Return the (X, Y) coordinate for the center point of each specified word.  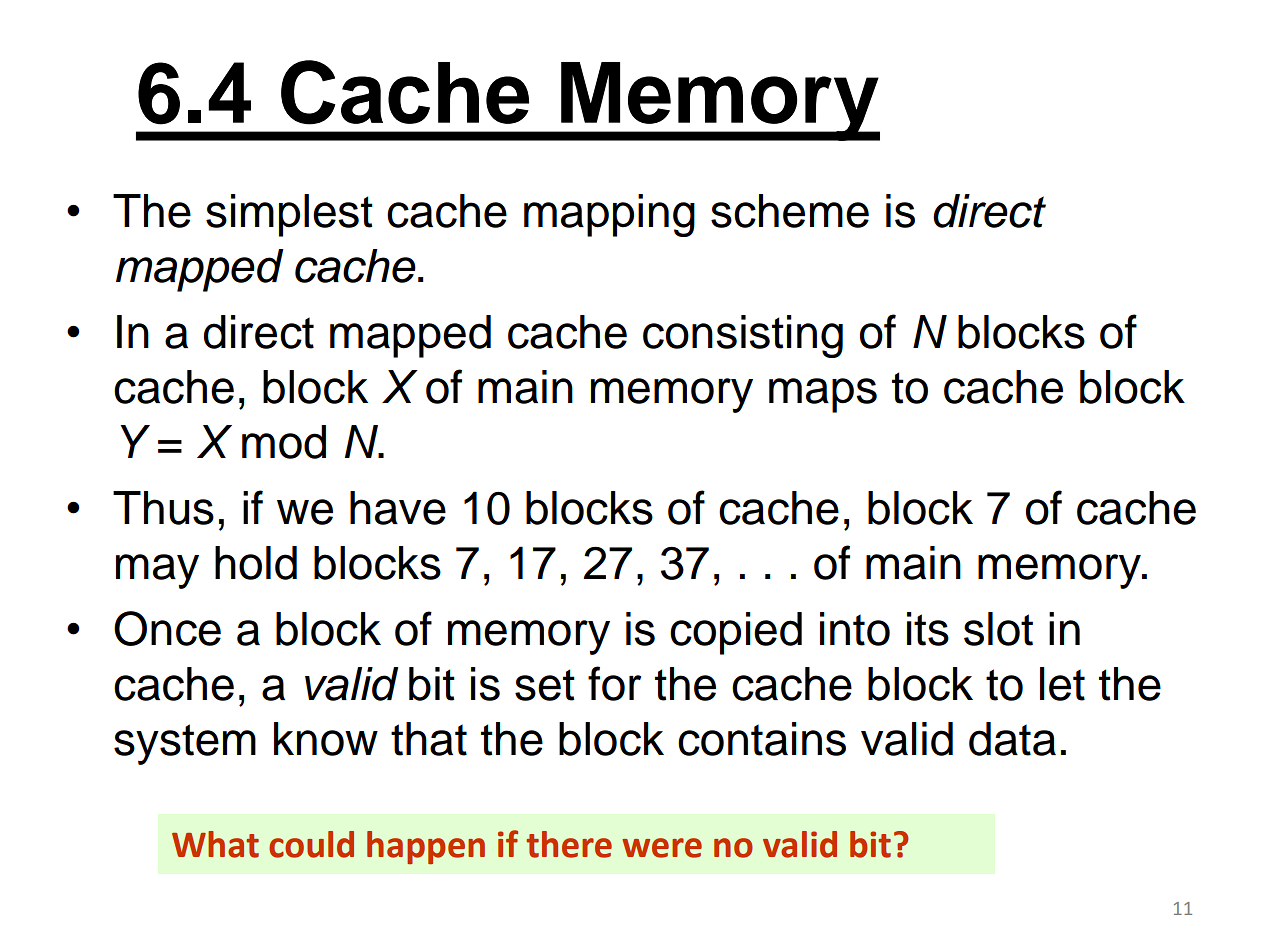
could (311, 844)
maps (823, 395)
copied (736, 633)
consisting (743, 336)
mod (284, 442)
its (928, 629)
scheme (790, 211)
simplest (289, 215)
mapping (609, 215)
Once (167, 628)
